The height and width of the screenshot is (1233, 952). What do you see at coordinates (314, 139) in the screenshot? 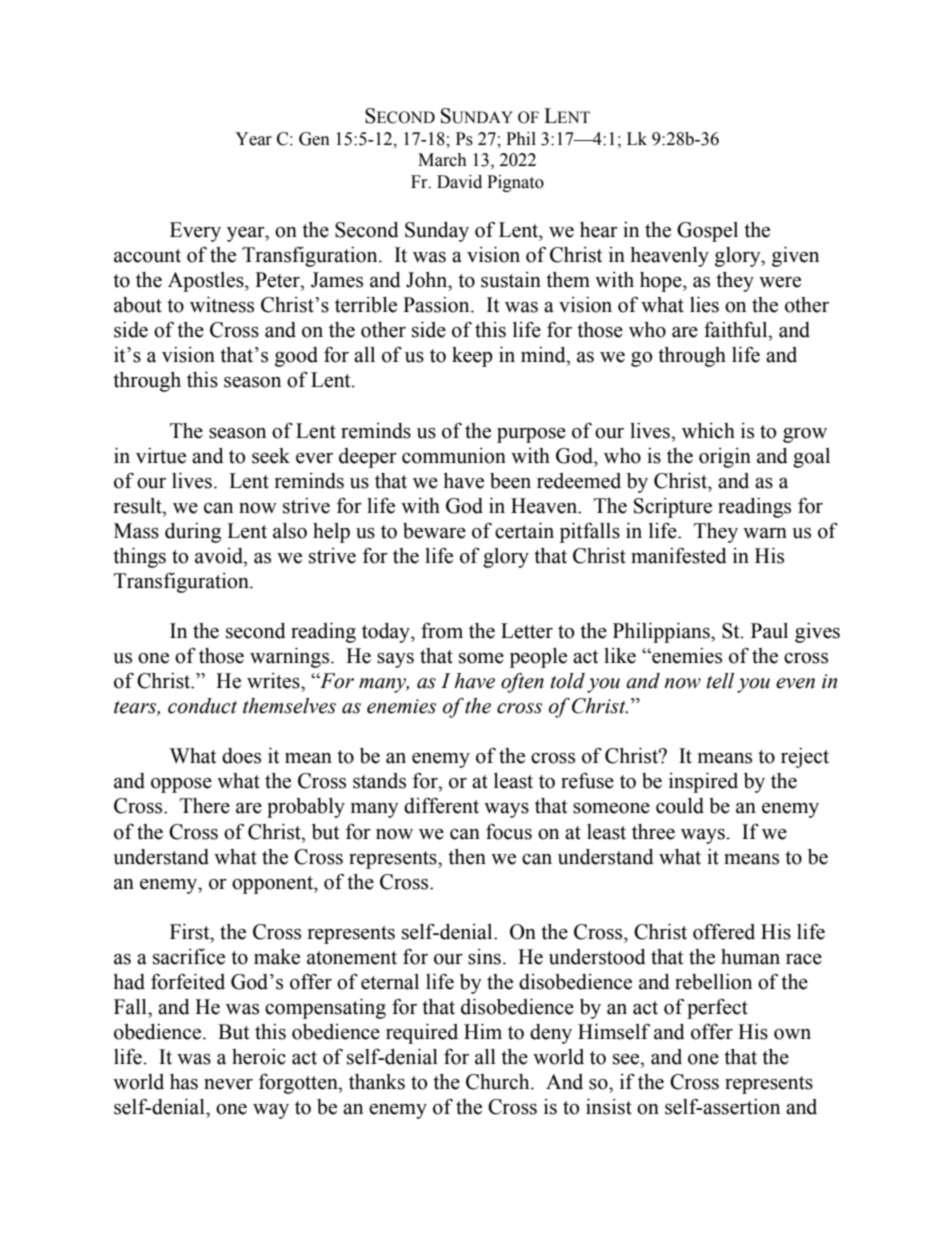
I see `Gen` at bounding box center [314, 139].
